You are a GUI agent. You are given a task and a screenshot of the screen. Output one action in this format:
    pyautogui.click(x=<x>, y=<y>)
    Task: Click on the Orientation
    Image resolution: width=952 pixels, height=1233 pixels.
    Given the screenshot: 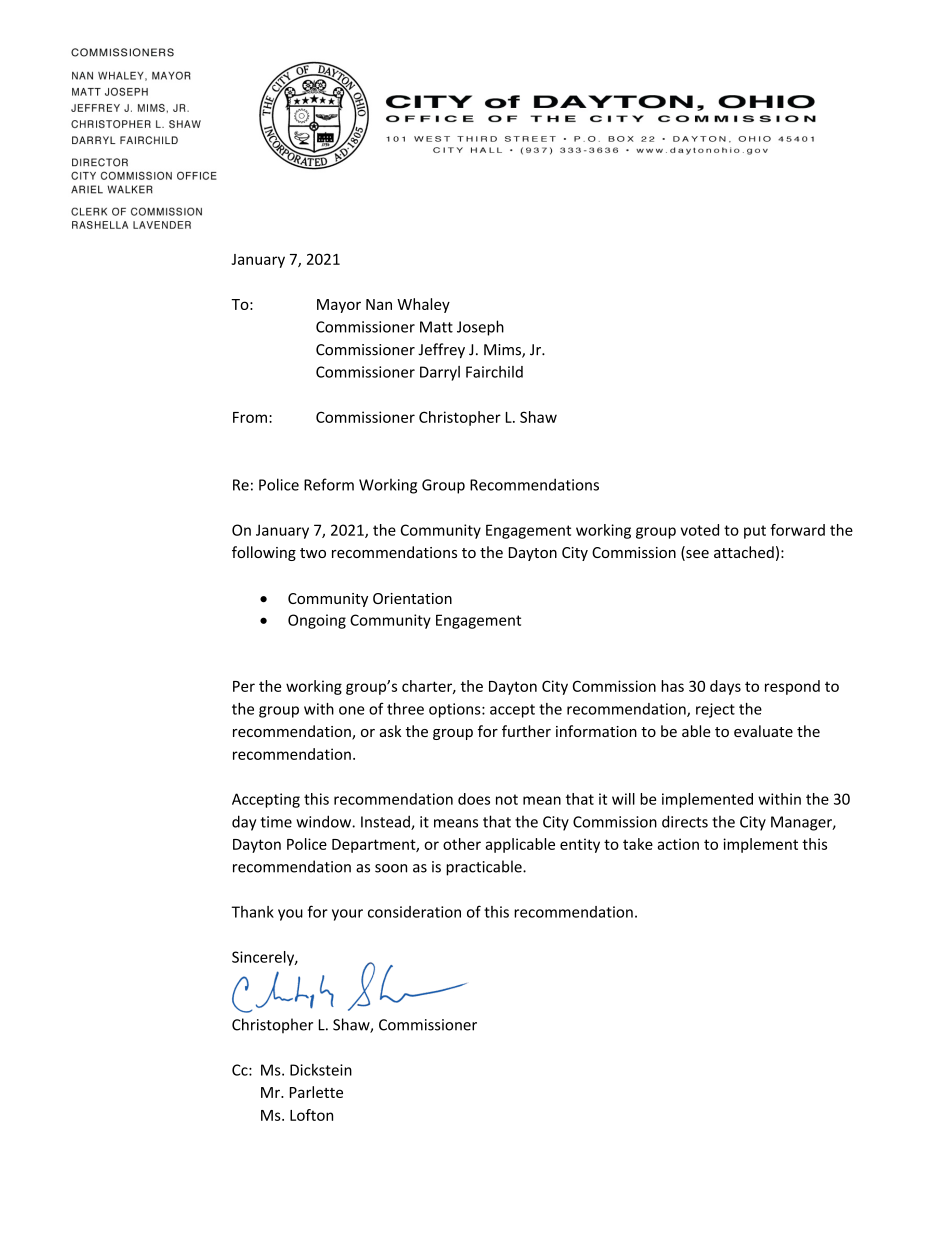 What is the action you would take?
    pyautogui.click(x=412, y=598)
